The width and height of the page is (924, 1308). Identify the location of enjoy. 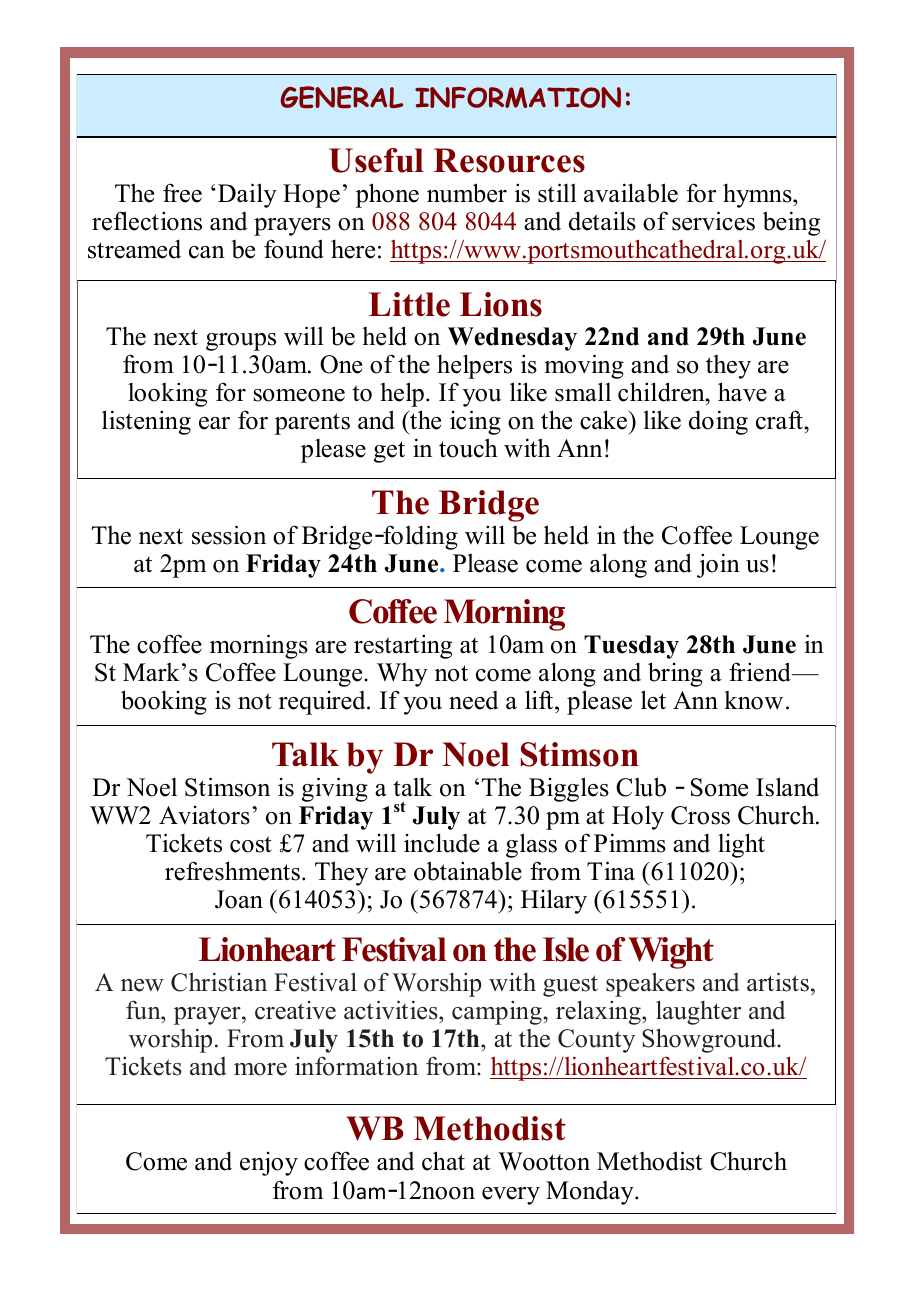
(269, 1164).
